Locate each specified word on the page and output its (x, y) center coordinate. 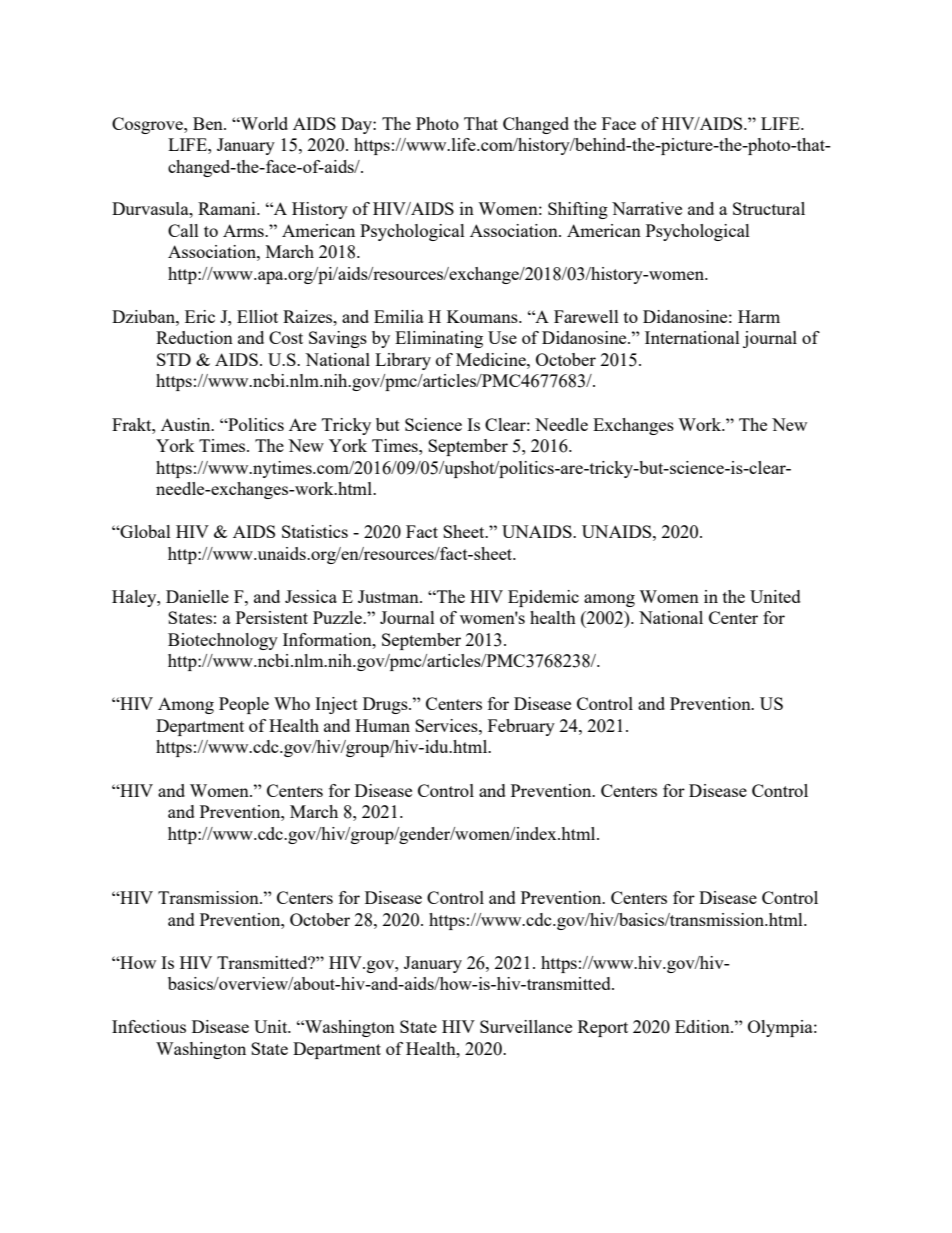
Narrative (647, 208)
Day (357, 125)
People (244, 705)
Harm (759, 316)
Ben (209, 123)
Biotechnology (223, 641)
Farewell (586, 316)
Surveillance (526, 1026)
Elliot (257, 316)
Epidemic (543, 598)
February (521, 727)
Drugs (386, 705)
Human (382, 725)
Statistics (315, 531)
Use (502, 337)
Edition (703, 1026)
